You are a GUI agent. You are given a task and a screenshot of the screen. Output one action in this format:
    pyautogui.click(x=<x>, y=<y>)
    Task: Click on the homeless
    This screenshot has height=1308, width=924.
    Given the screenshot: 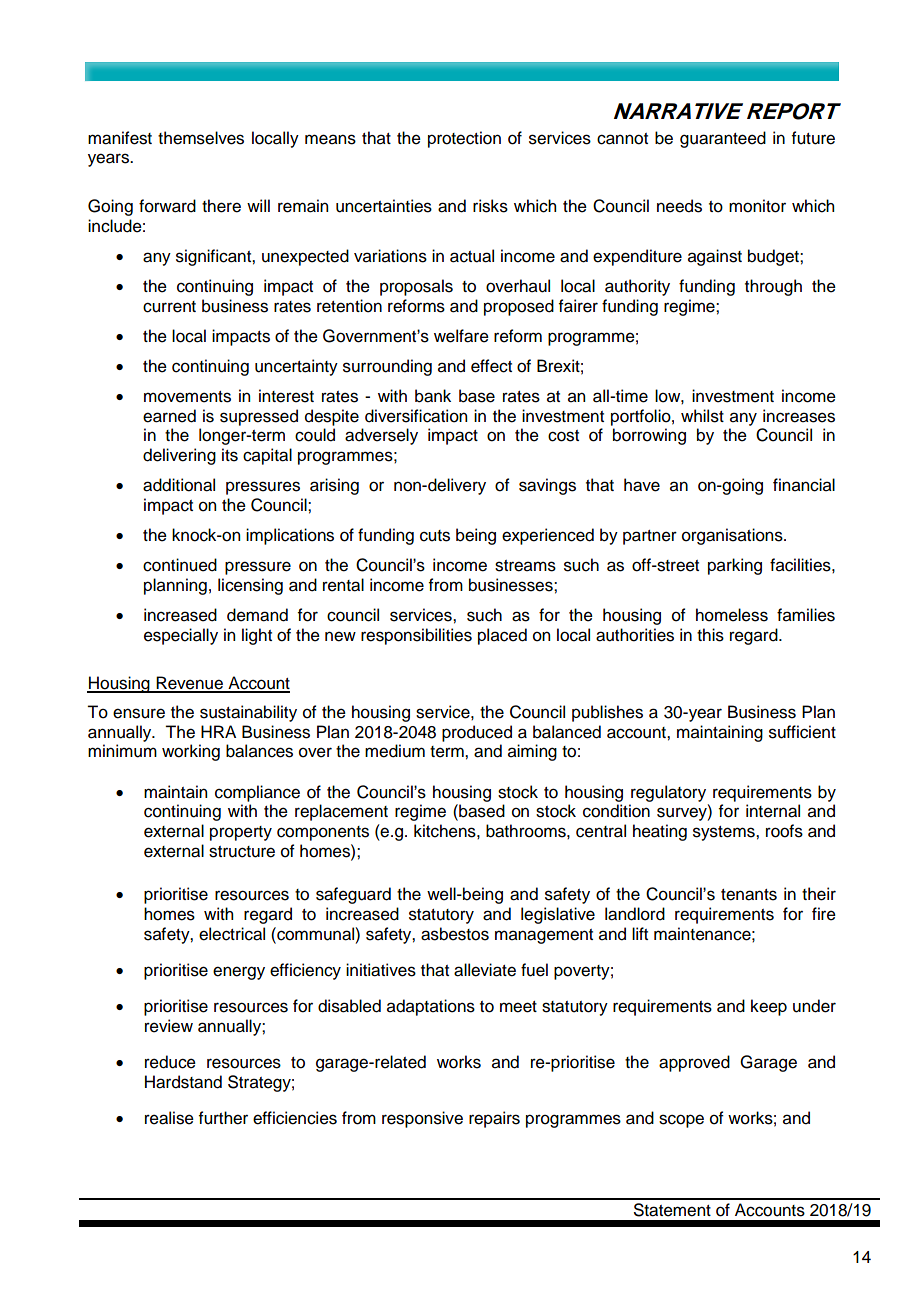 What is the action you would take?
    pyautogui.click(x=732, y=615)
